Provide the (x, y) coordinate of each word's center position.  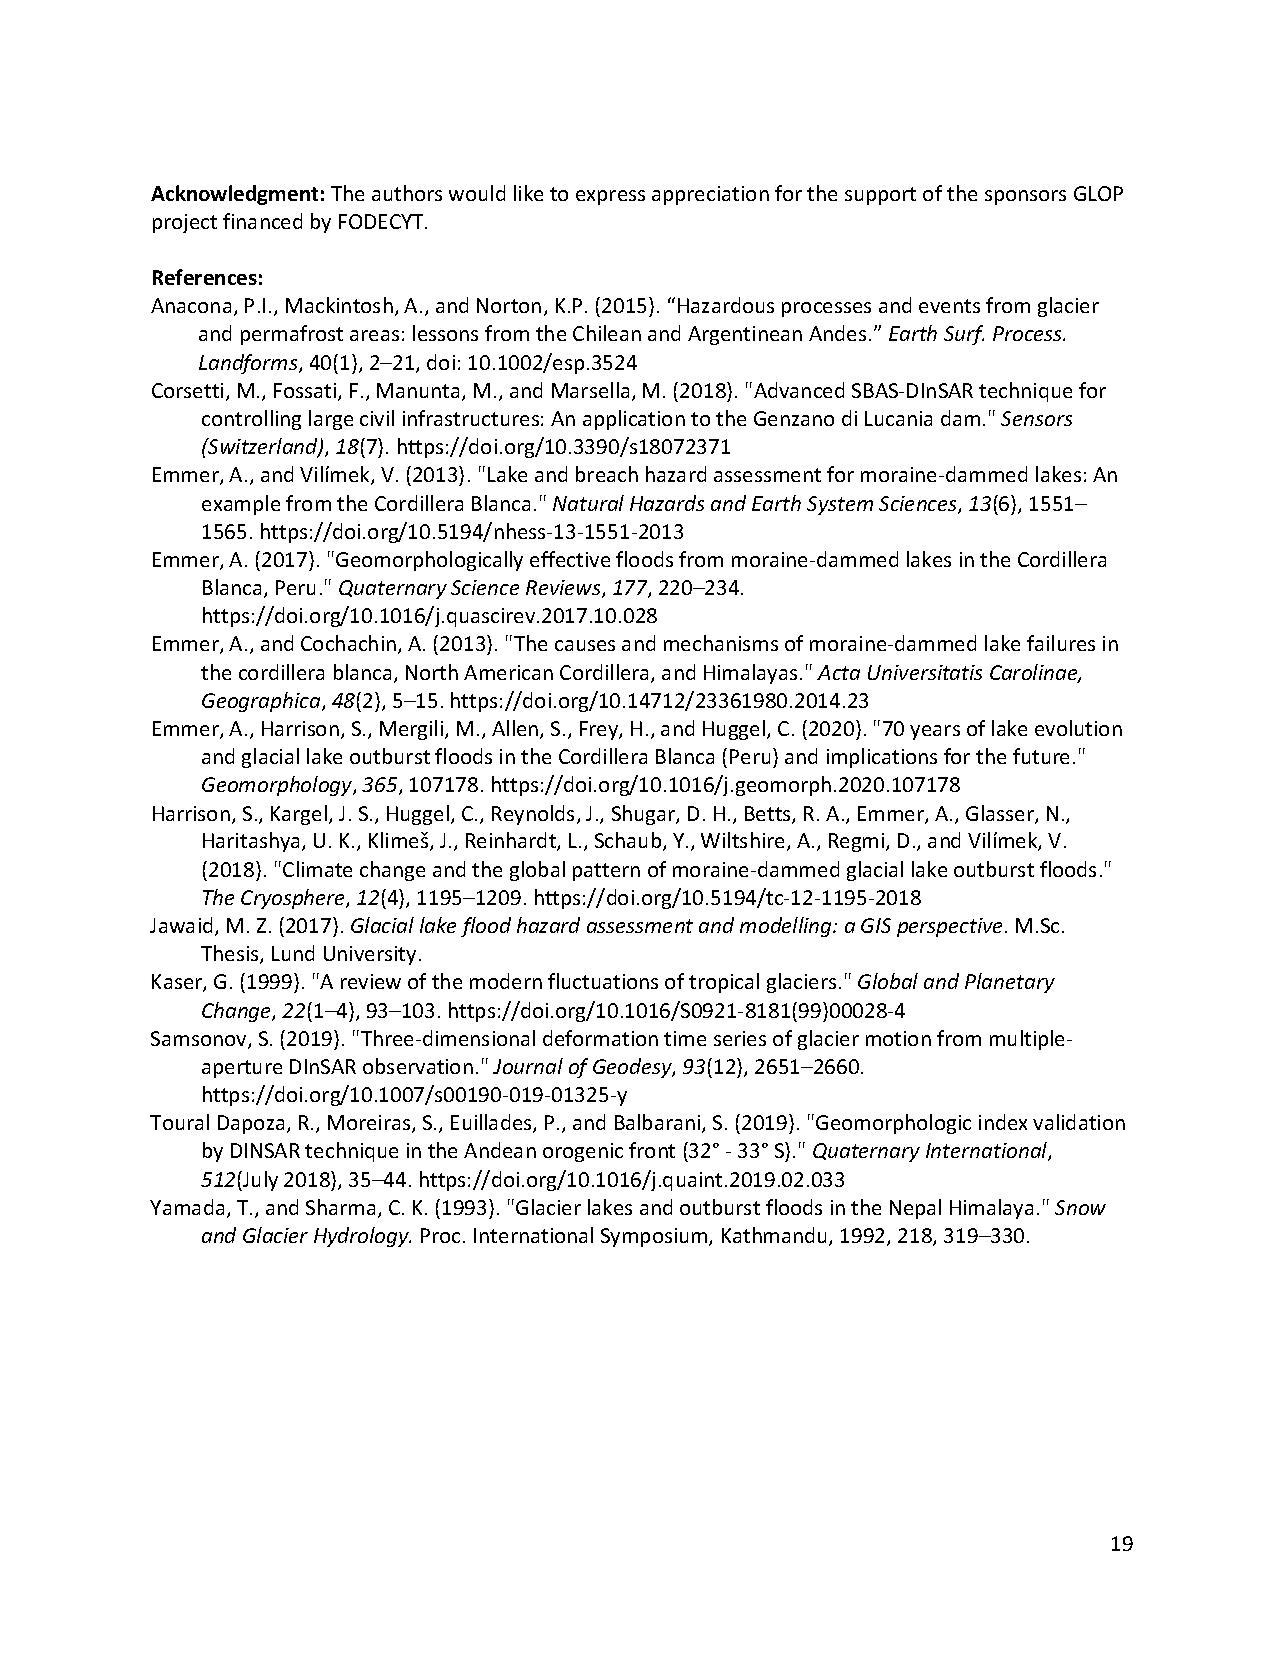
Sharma (340, 1207)
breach (607, 474)
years (935, 732)
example (241, 505)
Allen (516, 729)
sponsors (1025, 197)
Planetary (1010, 983)
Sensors (1036, 418)
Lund (293, 953)
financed (262, 221)
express (610, 197)
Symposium (655, 1237)
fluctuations (603, 981)
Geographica (262, 702)
